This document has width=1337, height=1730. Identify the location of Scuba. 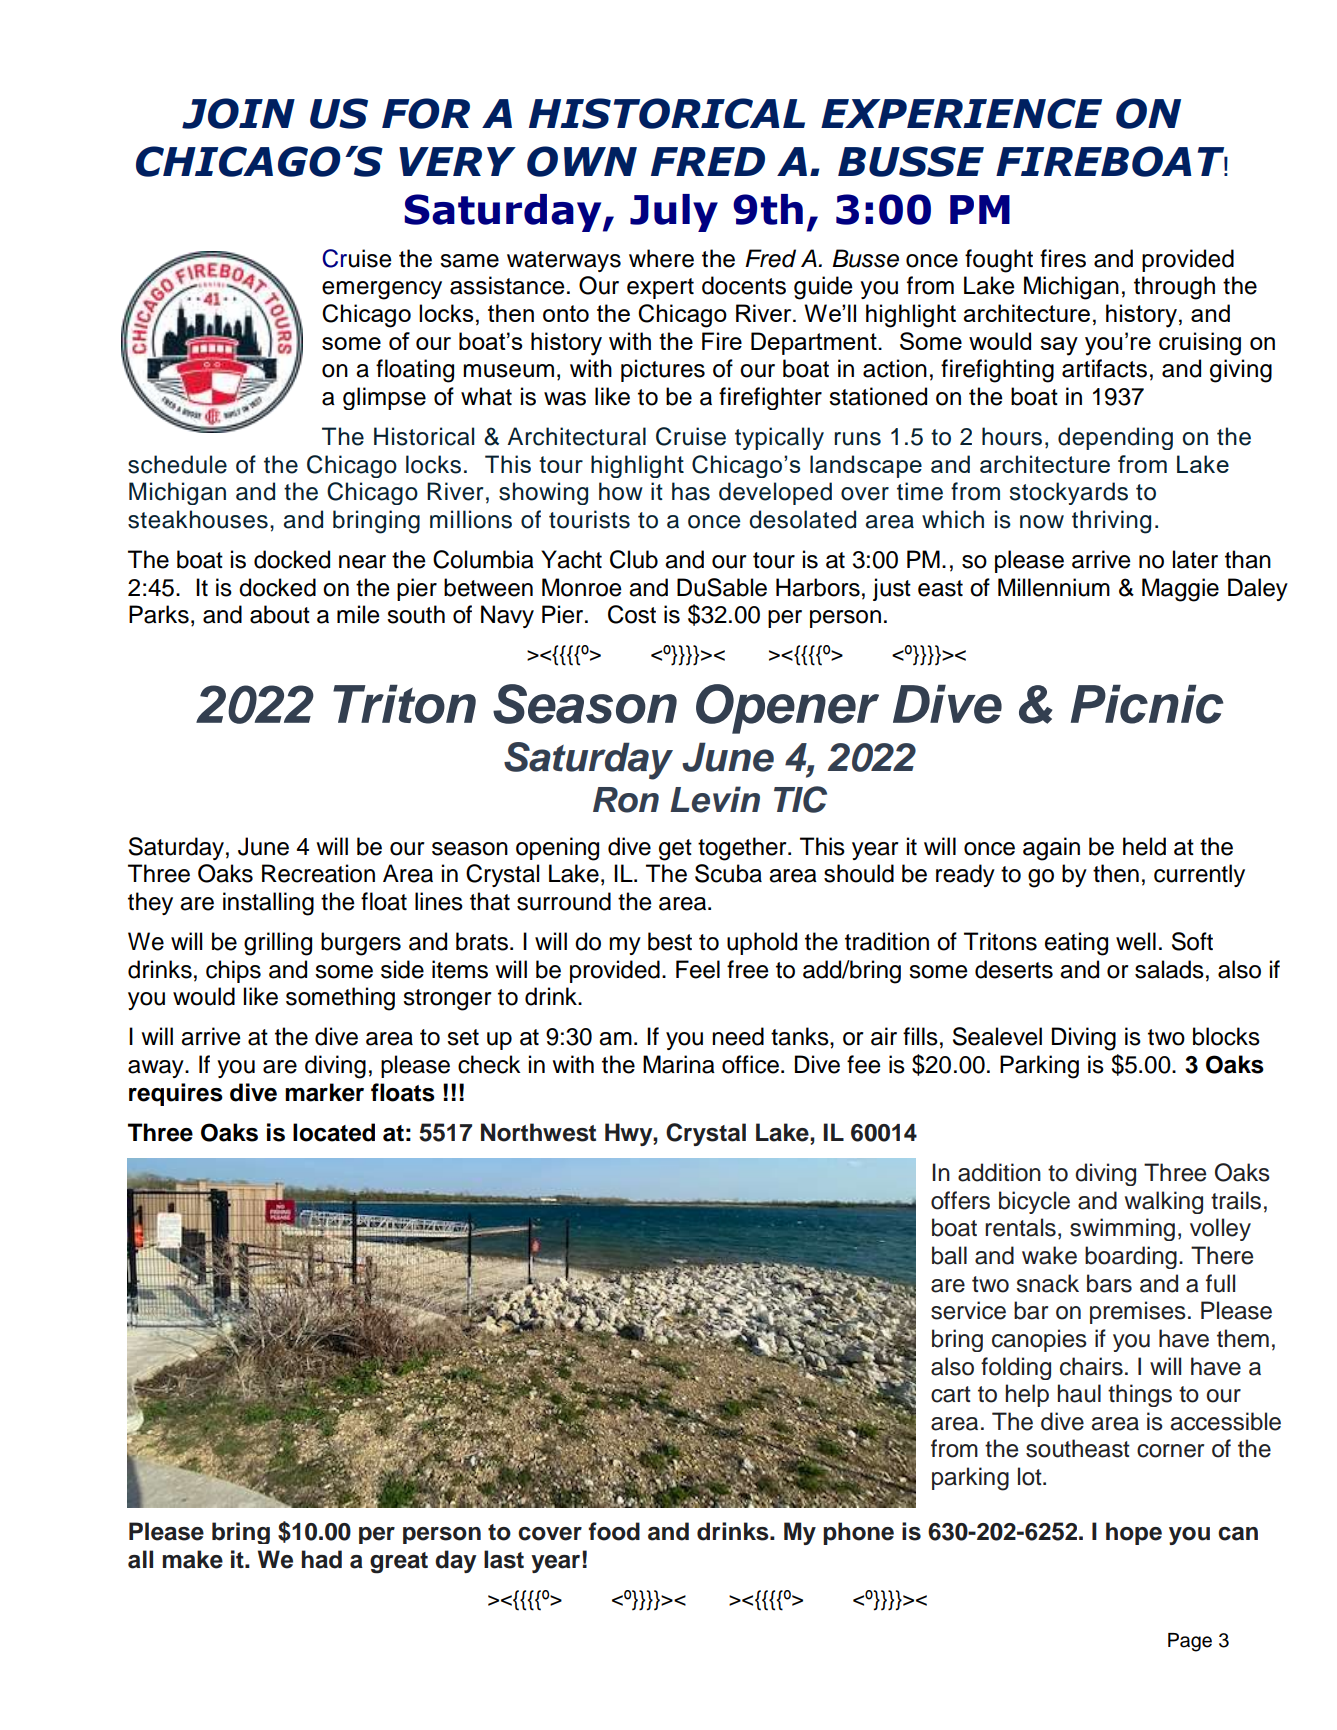
(728, 873).
